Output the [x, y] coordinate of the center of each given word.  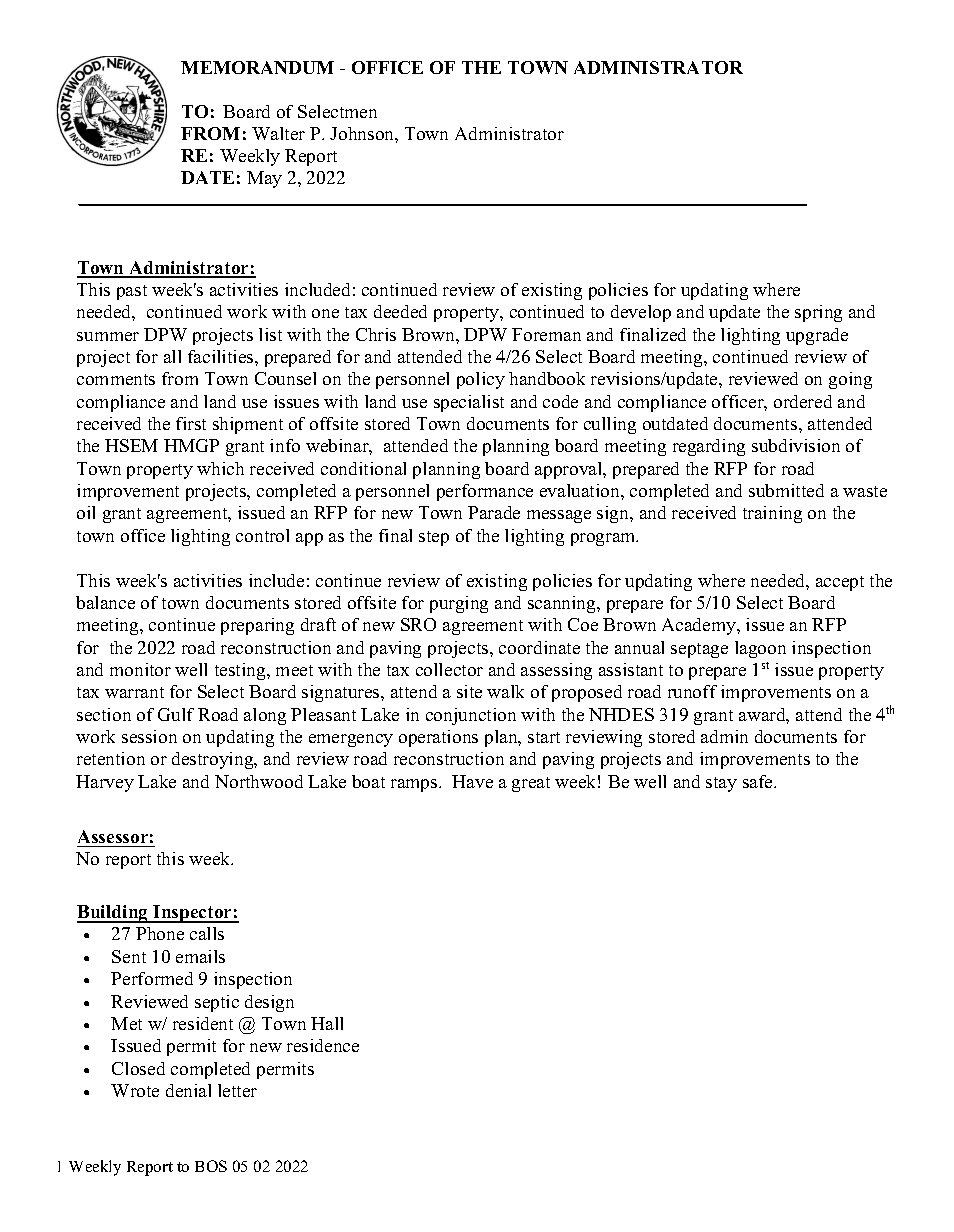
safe [759, 781]
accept [840, 583]
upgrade [817, 336]
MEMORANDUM [257, 67]
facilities [222, 356]
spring [818, 313]
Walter [278, 133]
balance [105, 602]
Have [472, 781]
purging [459, 604]
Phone [160, 933]
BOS [211, 1166]
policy [481, 380]
